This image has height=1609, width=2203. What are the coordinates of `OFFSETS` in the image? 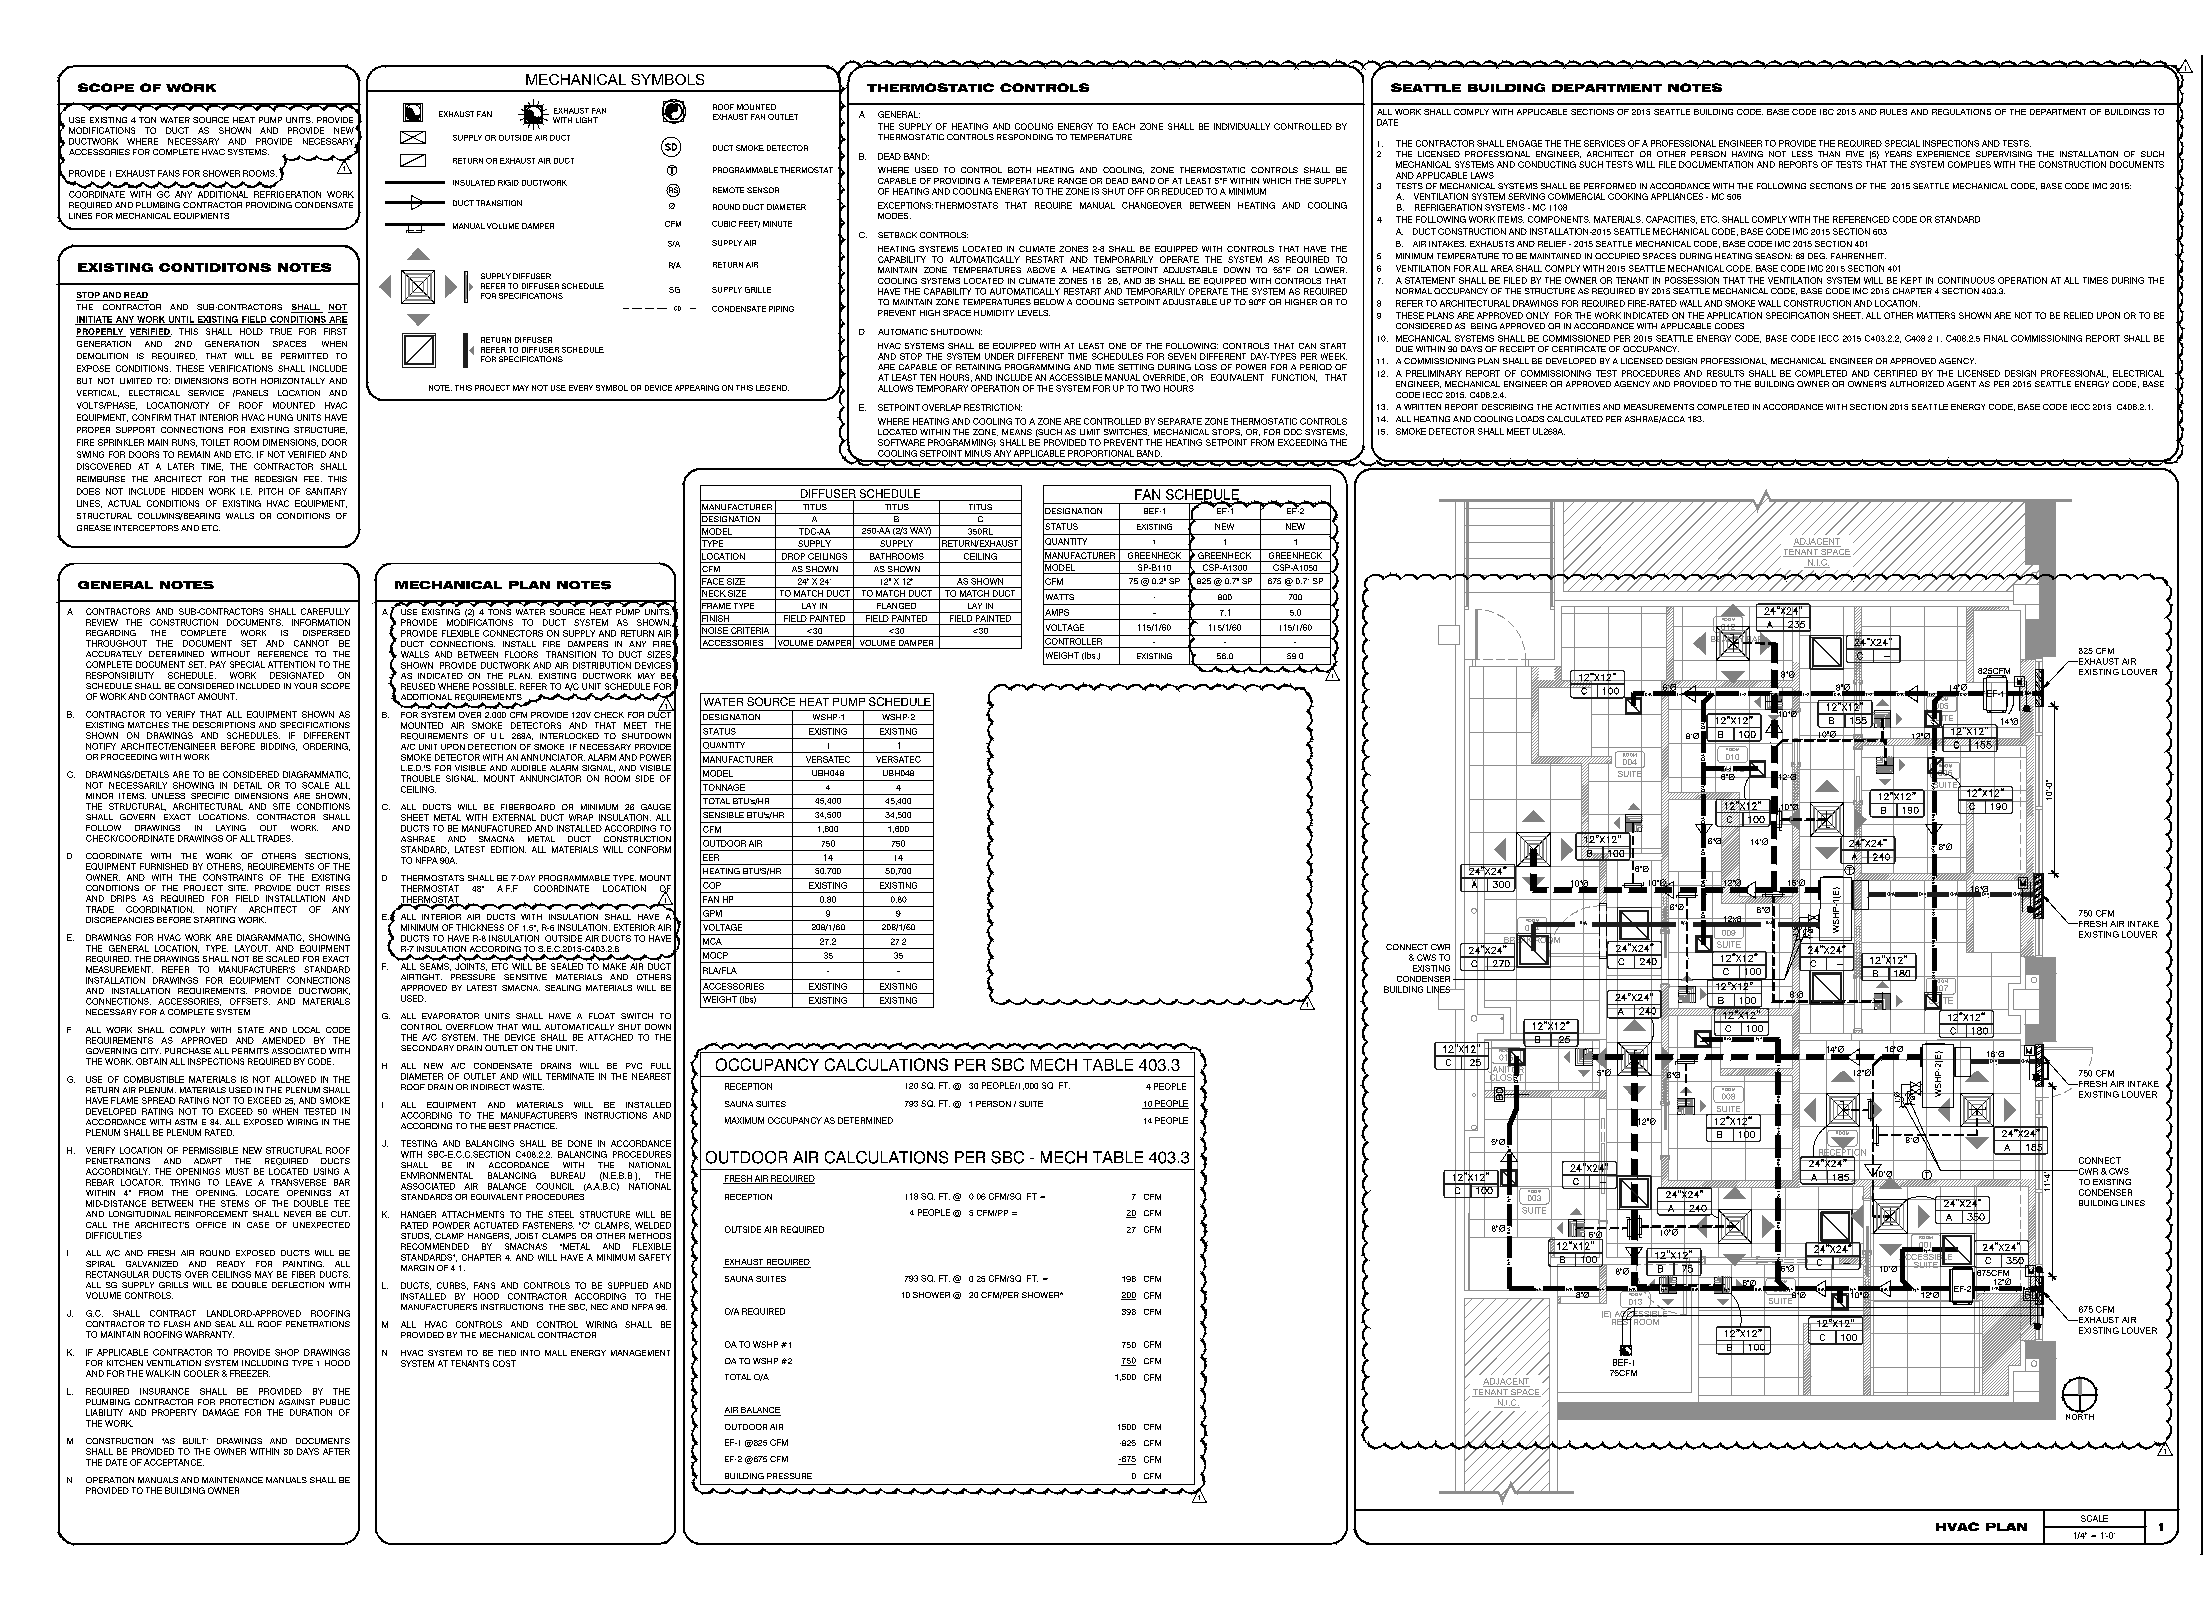 It's located at (250, 1001).
